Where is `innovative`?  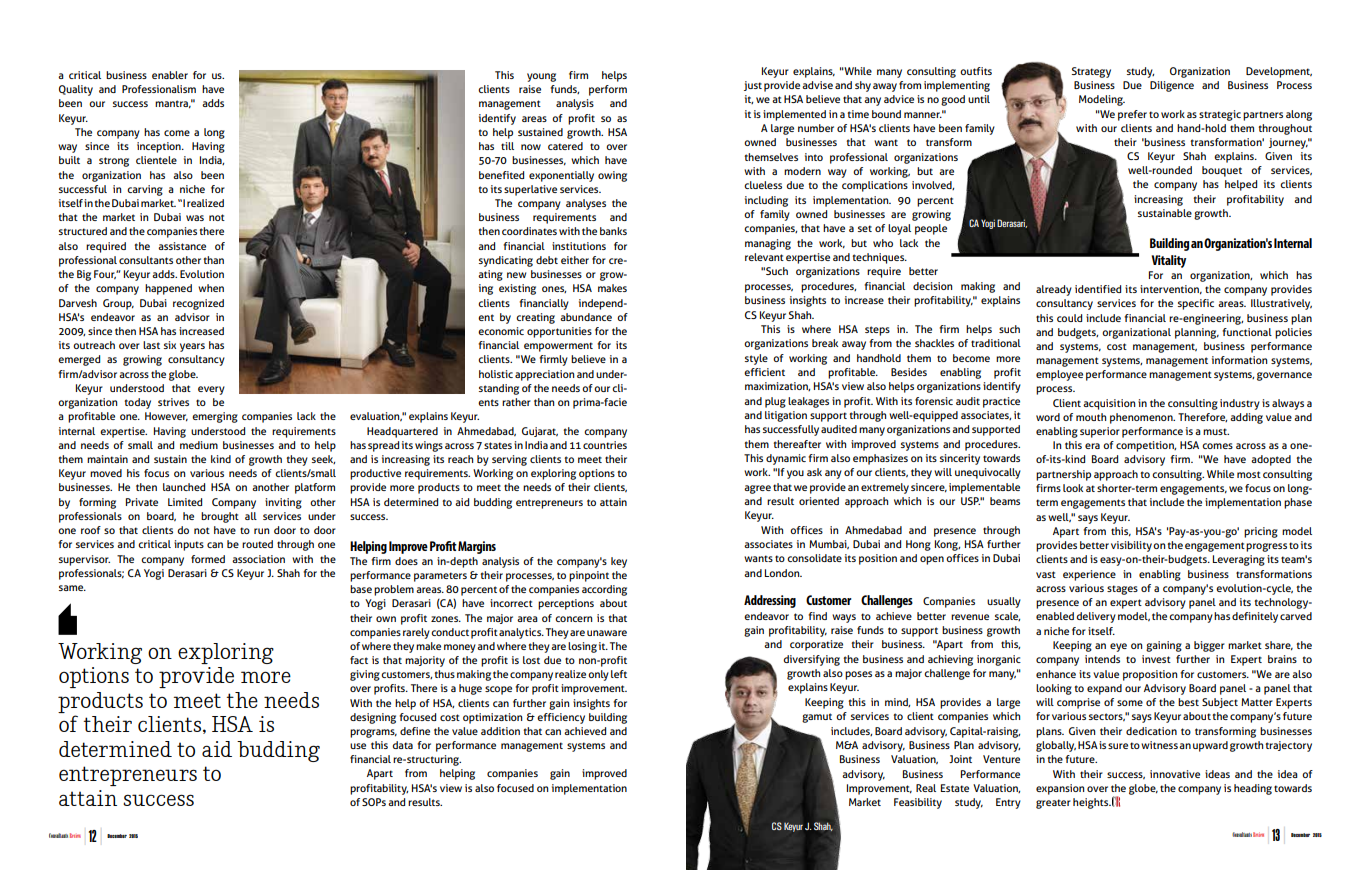
innovative is located at coordinates (1175, 774).
